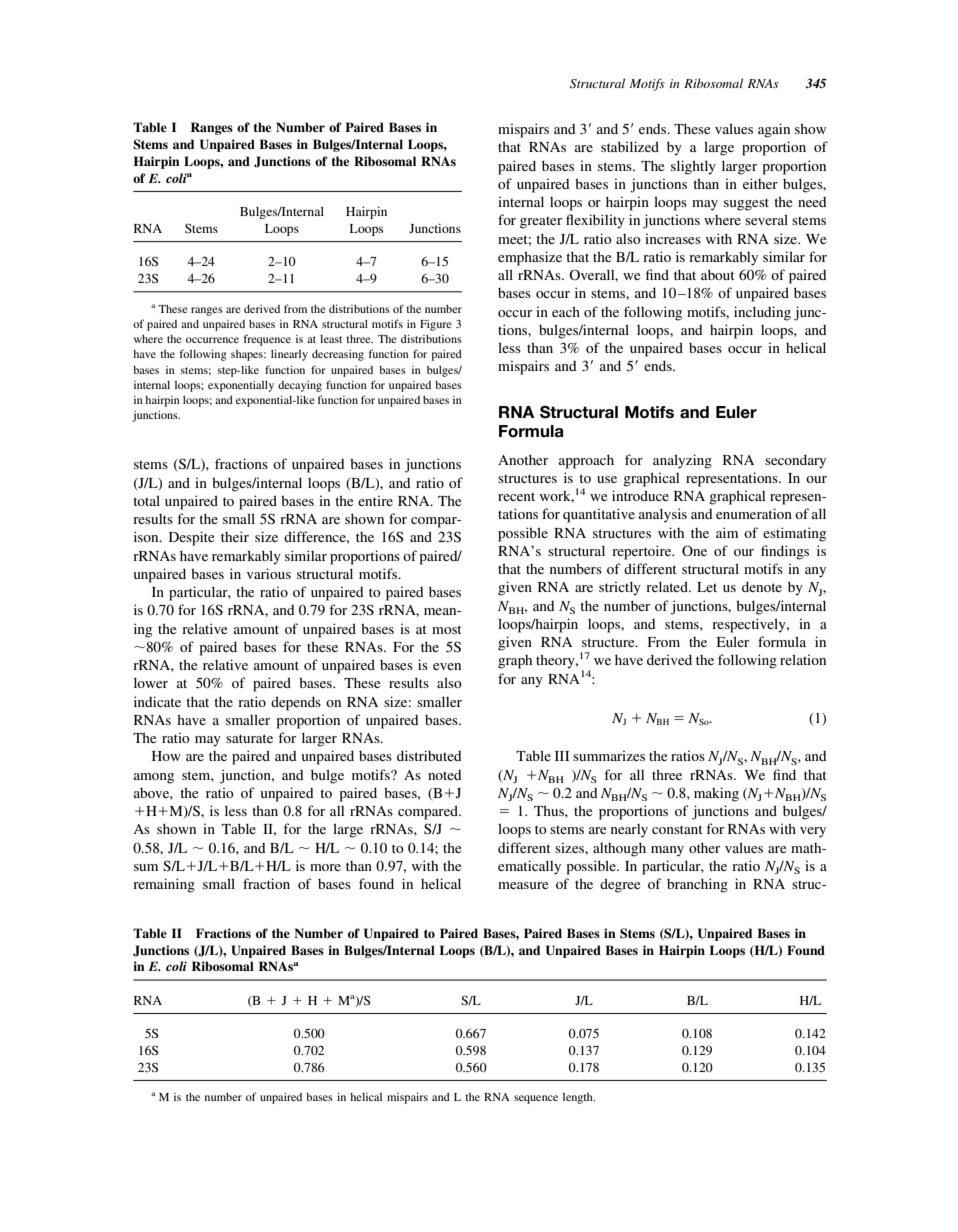 The image size is (958, 1232). Describe the element at coordinates (541, 222) in the screenshot. I see `greater` at that location.
